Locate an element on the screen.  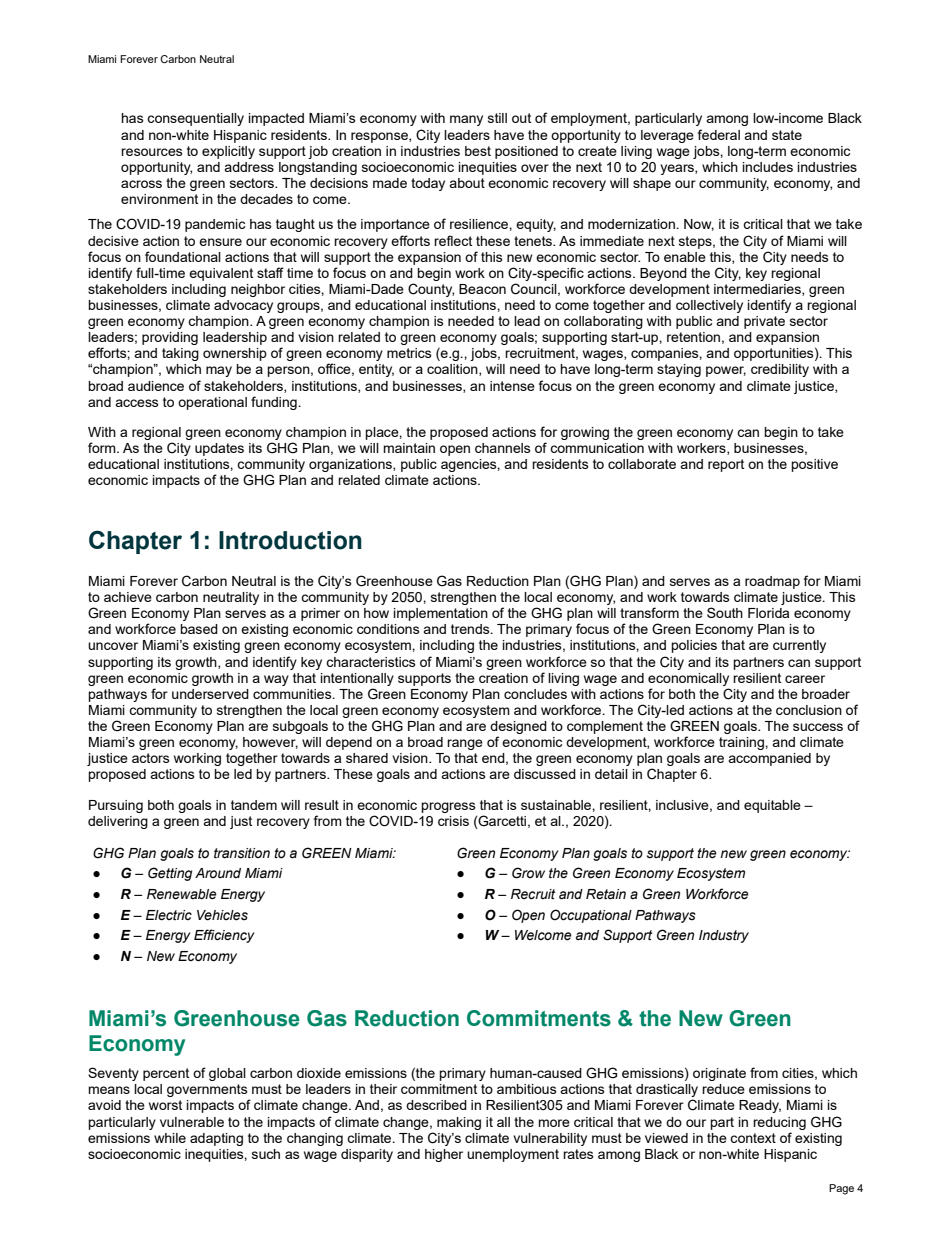
best is located at coordinates (478, 151).
